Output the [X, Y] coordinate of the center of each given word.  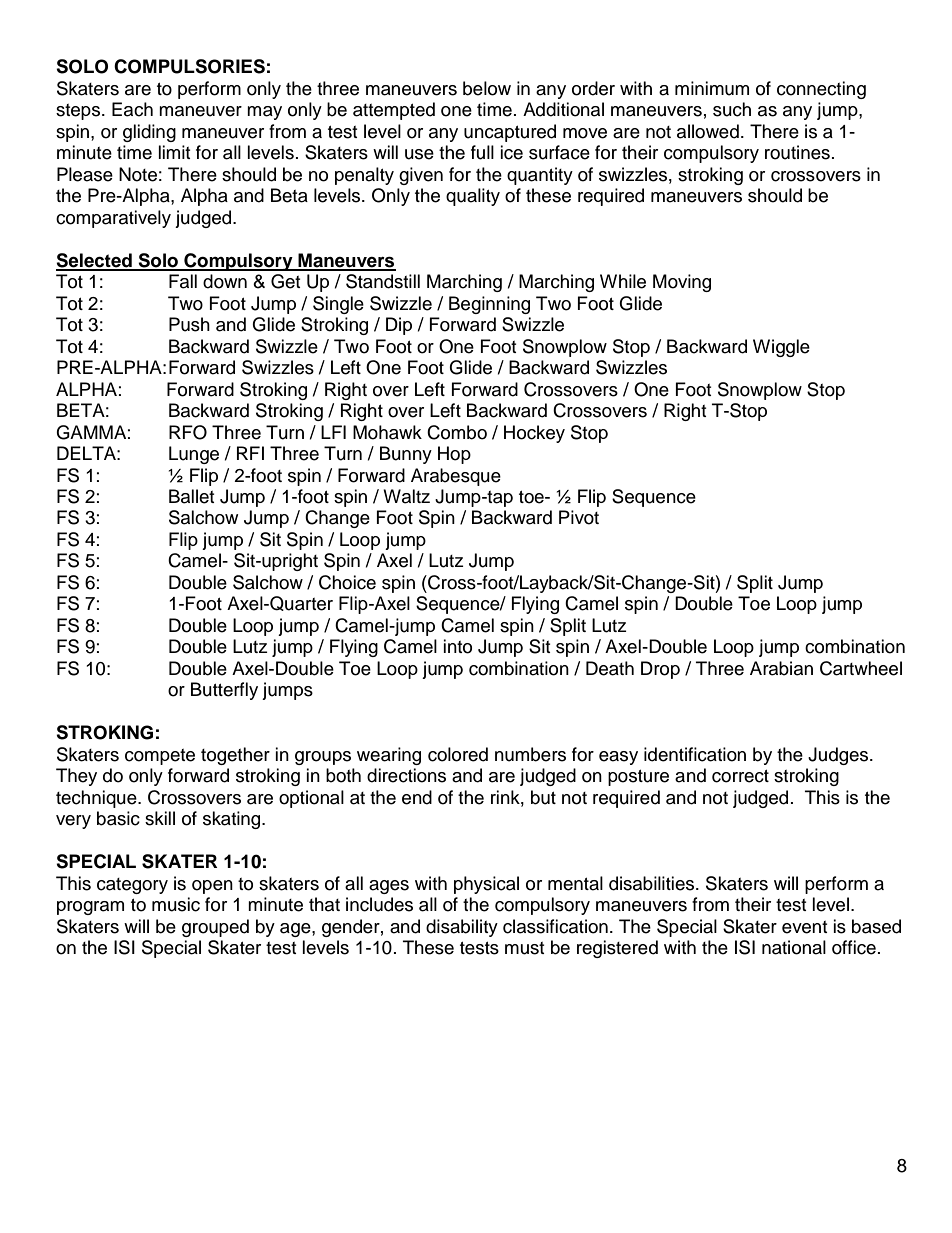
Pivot [579, 517]
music [176, 904]
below [487, 88]
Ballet [191, 496]
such [732, 109]
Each [132, 109]
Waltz [406, 496]
